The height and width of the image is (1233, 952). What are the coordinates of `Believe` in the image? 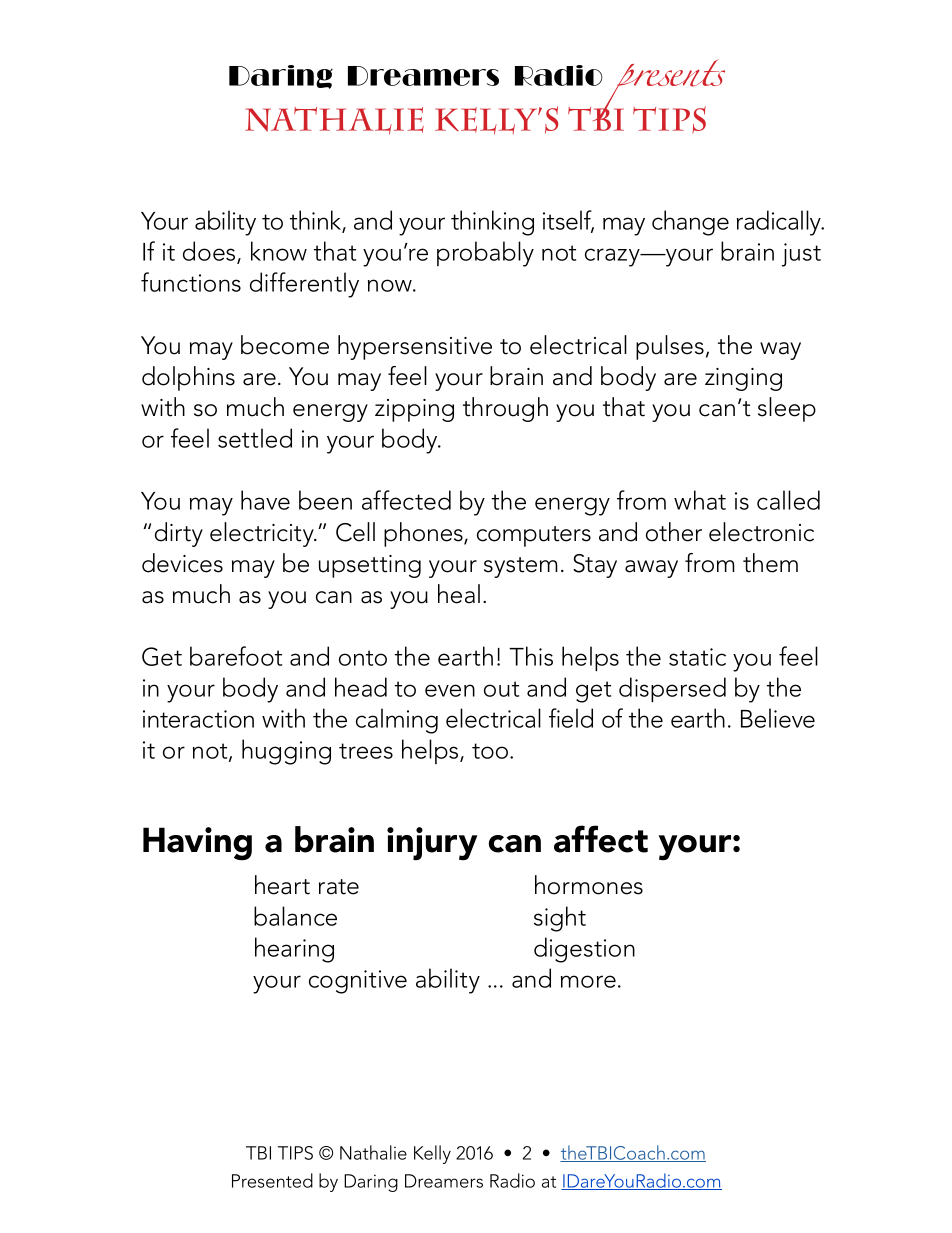 It's located at (778, 718).
